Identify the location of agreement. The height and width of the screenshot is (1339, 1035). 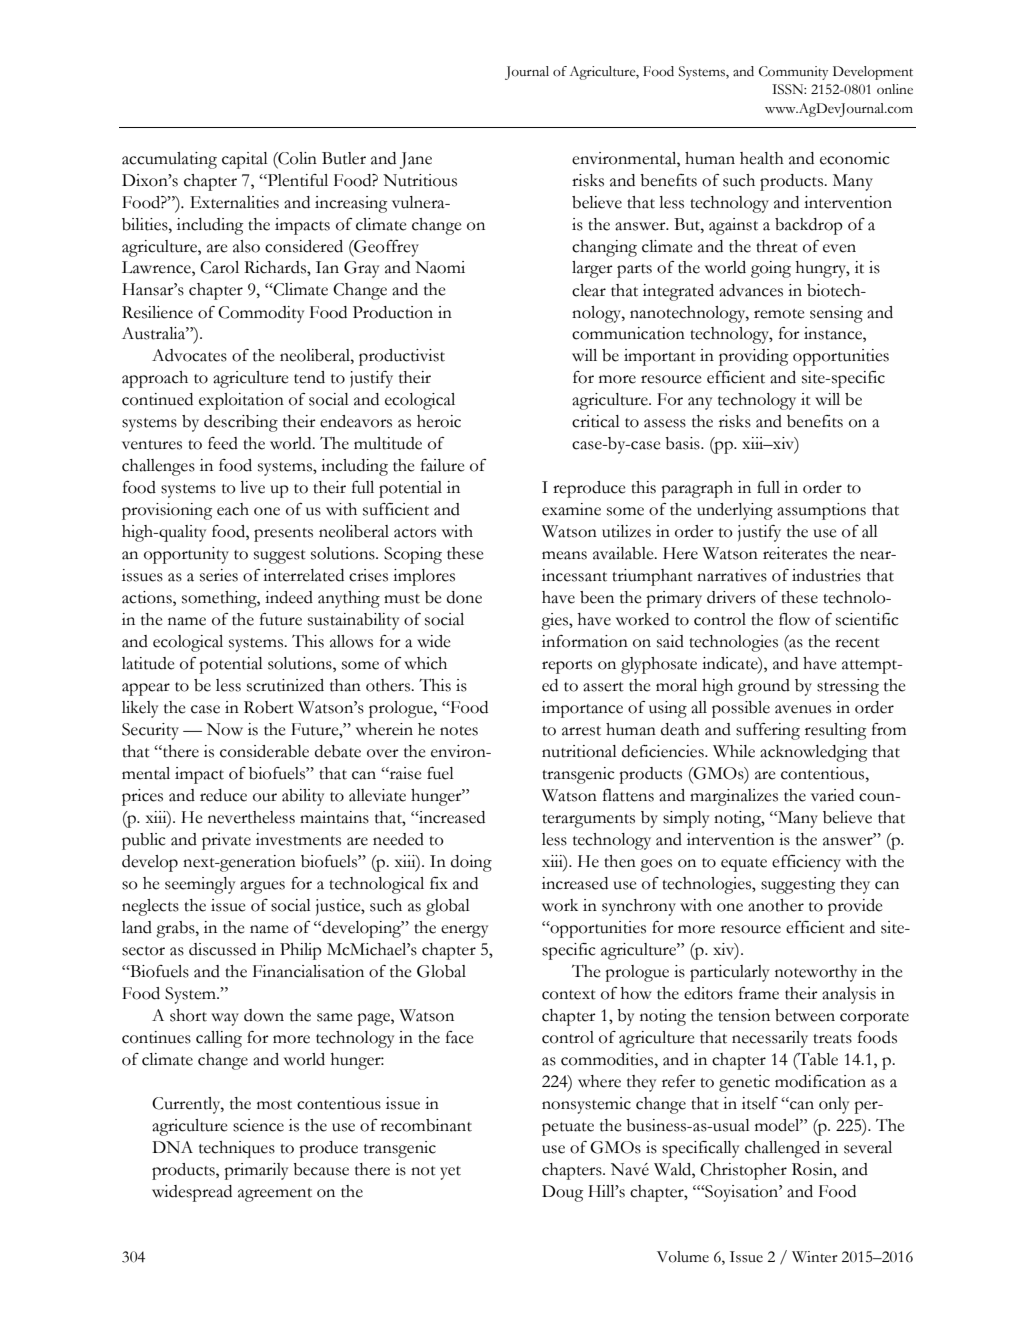
(275, 1195).
